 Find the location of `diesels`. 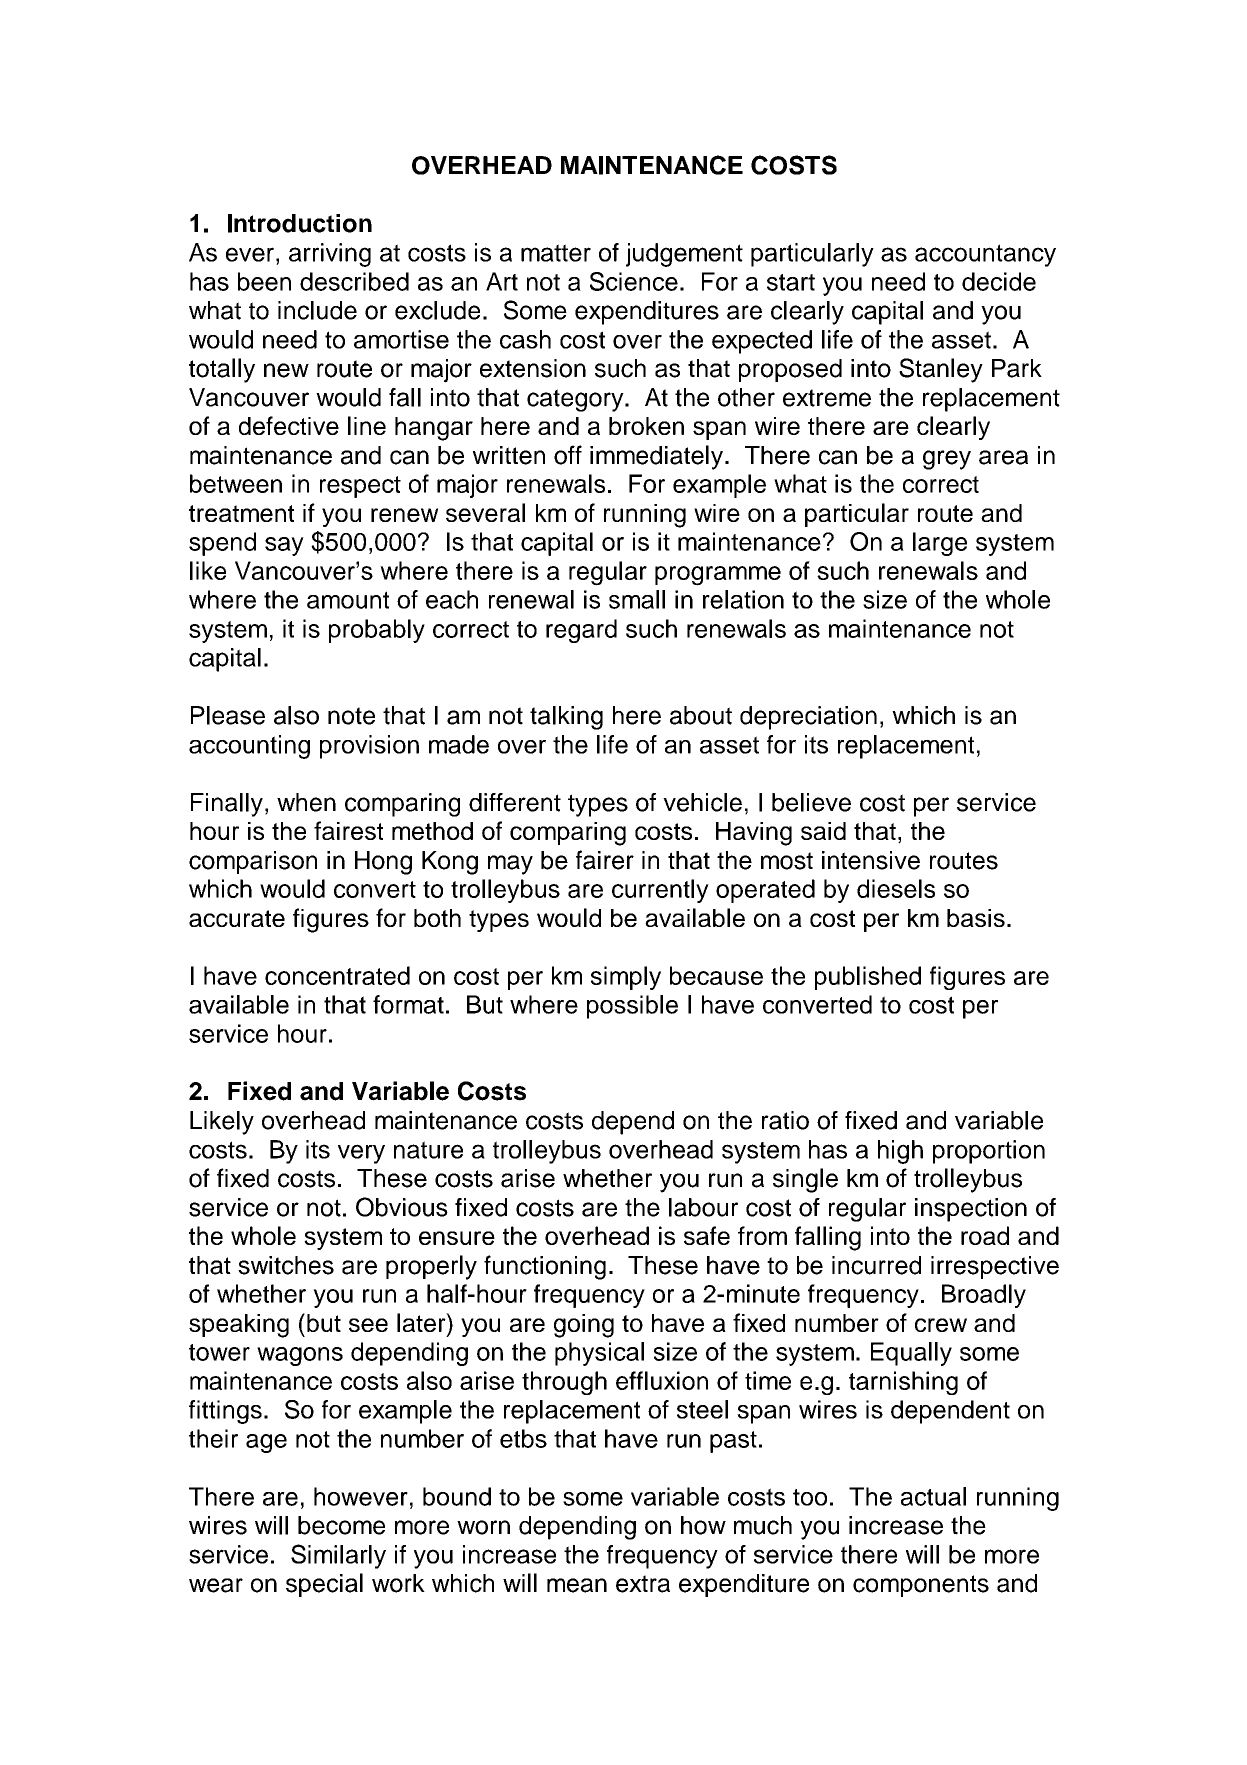

diesels is located at coordinates (896, 888).
